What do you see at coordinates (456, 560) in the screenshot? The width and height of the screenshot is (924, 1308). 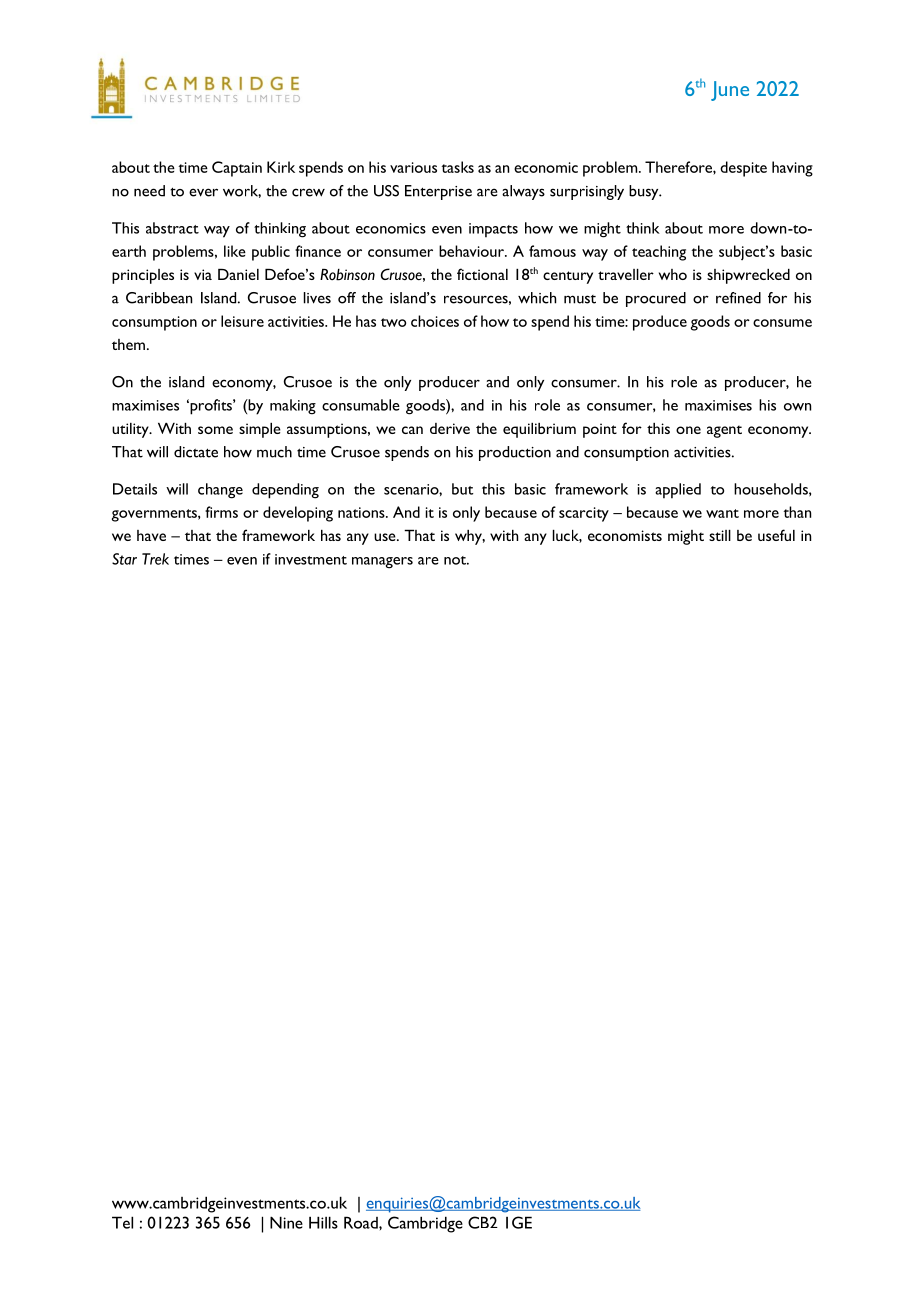 I see `not` at bounding box center [456, 560].
